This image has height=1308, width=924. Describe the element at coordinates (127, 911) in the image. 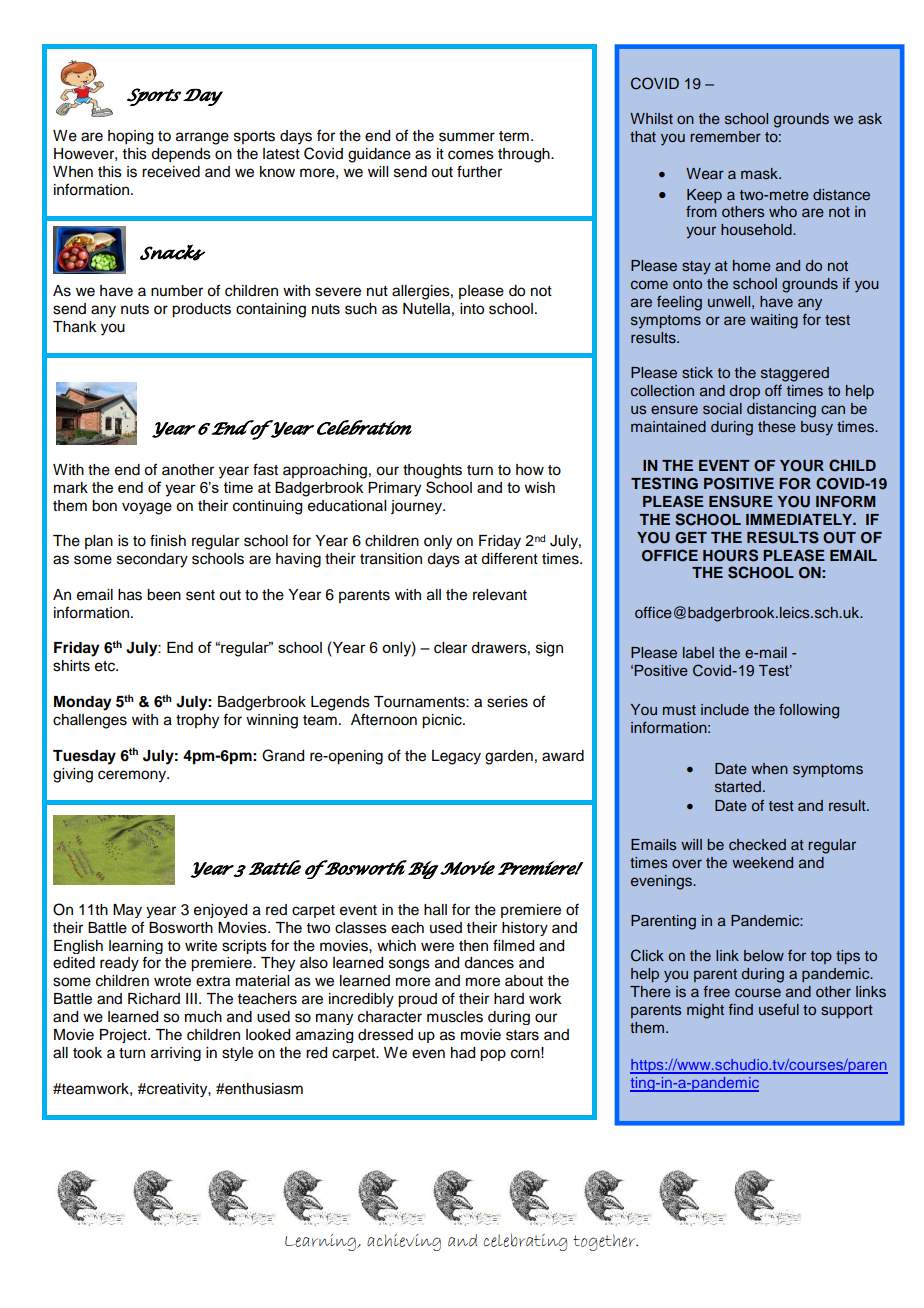

I see `May` at that location.
